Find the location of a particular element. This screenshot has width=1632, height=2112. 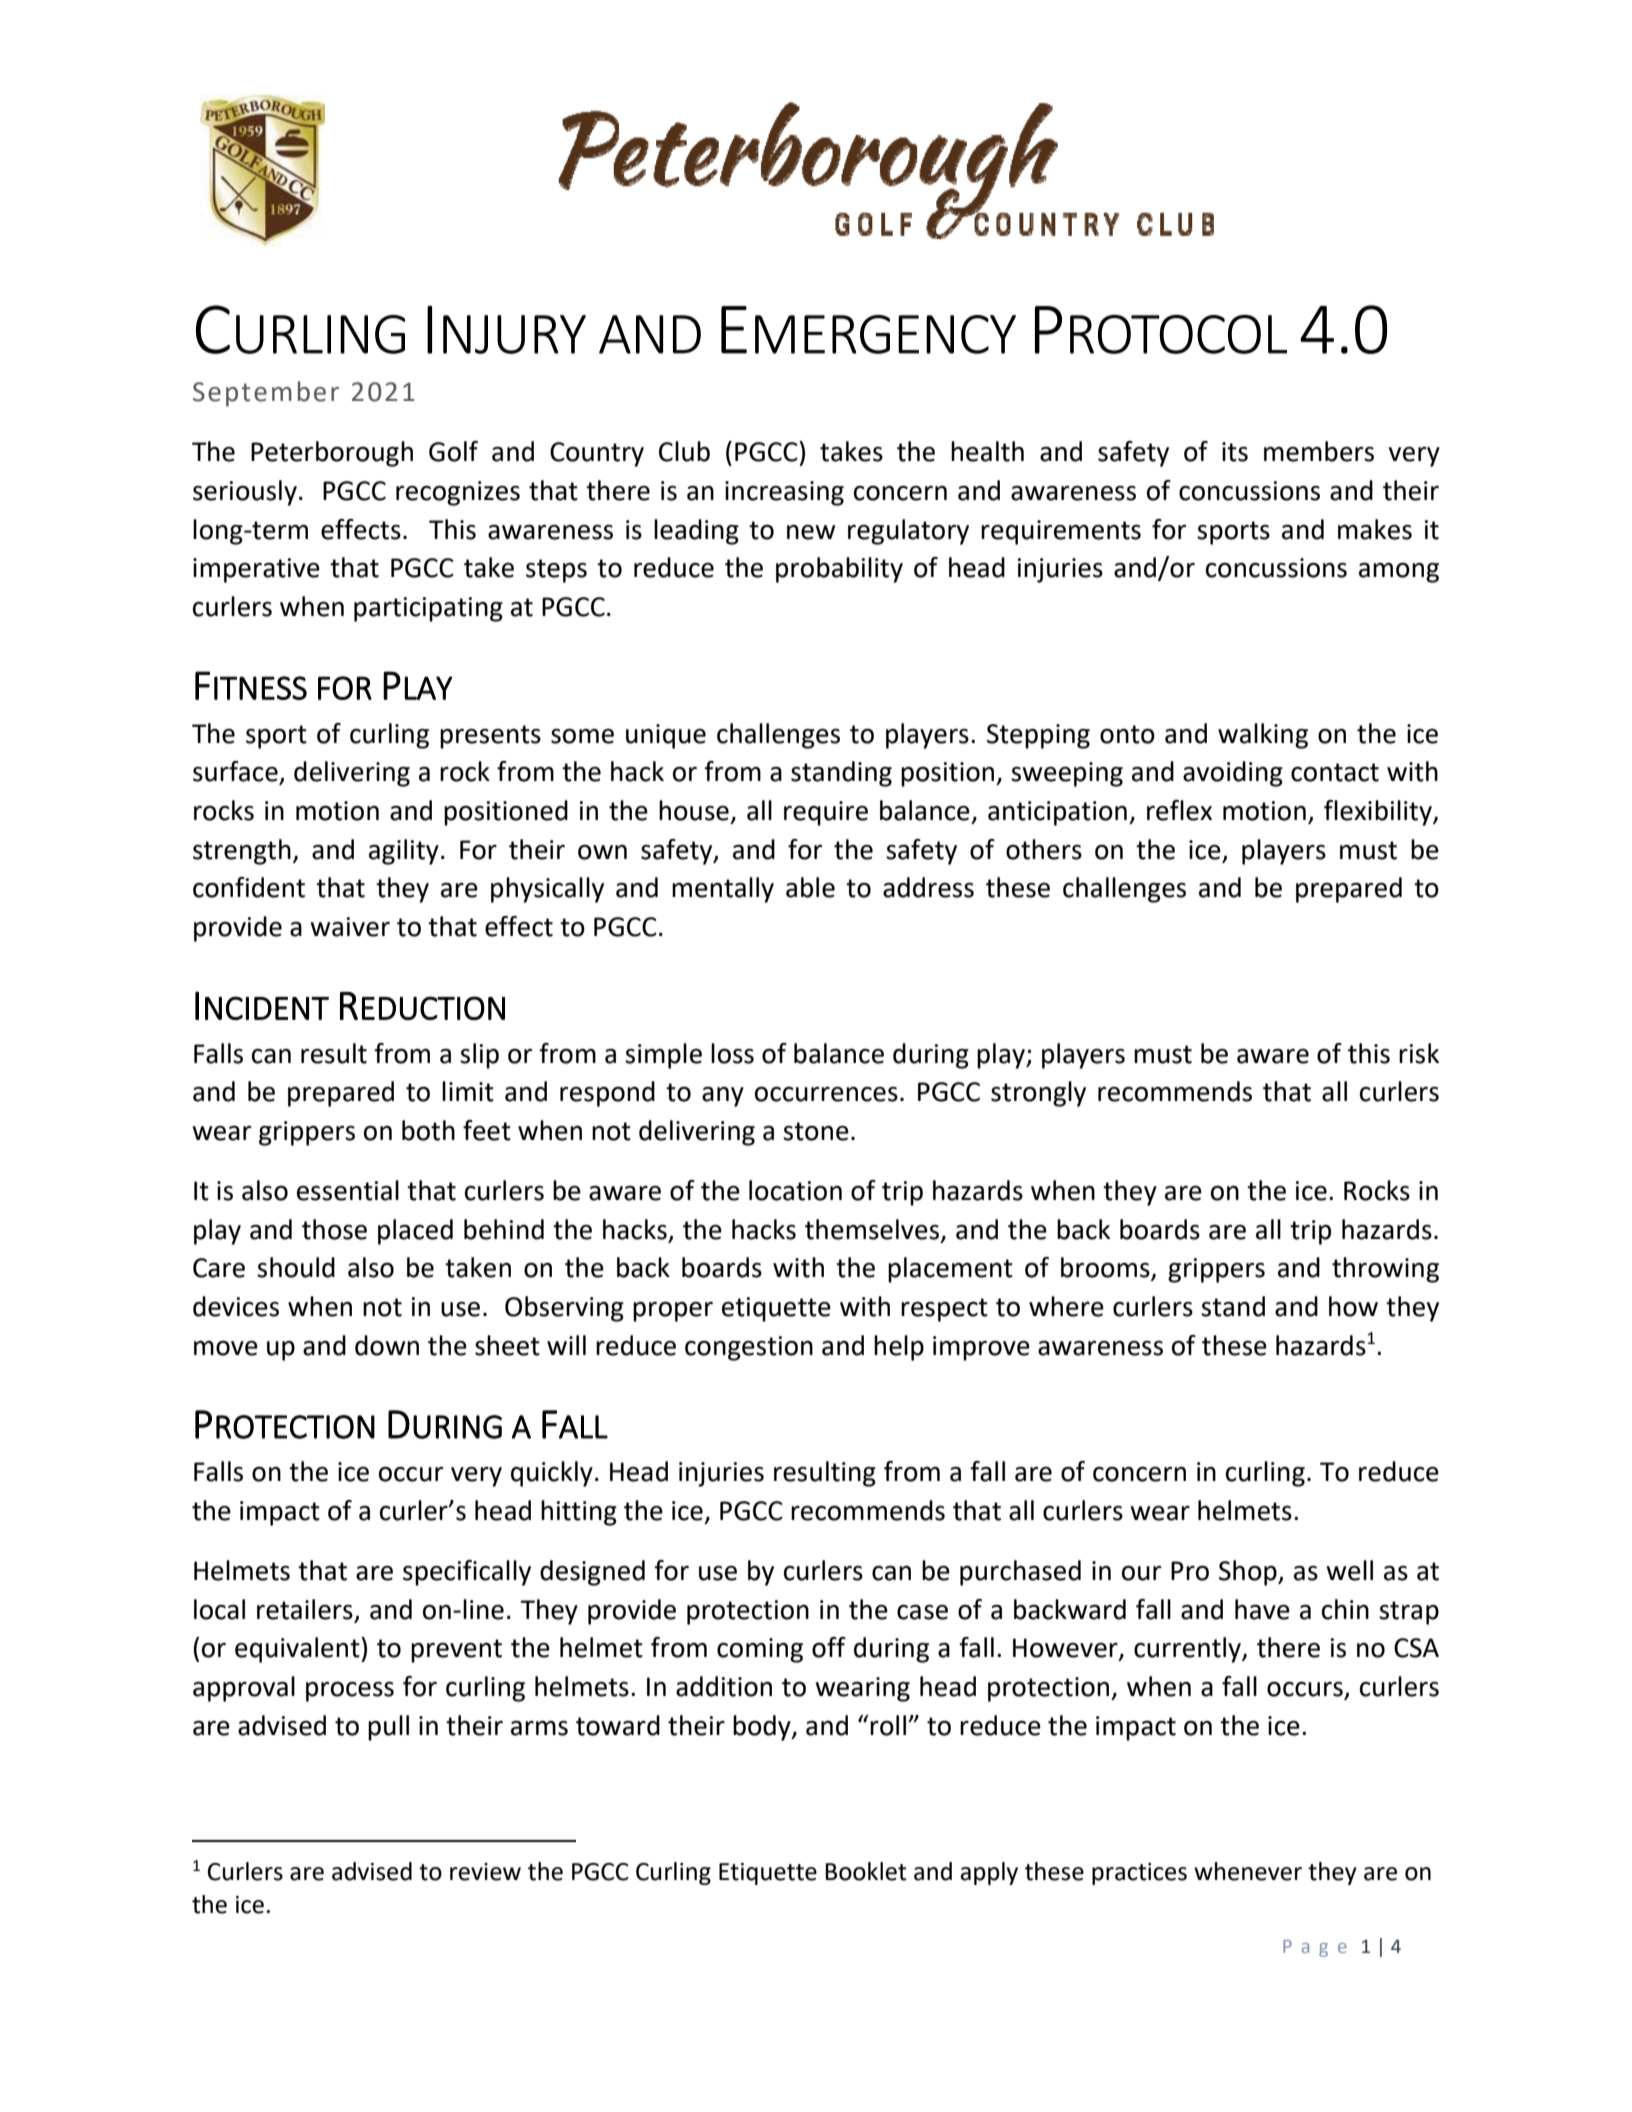

risk is located at coordinates (1419, 1053).
